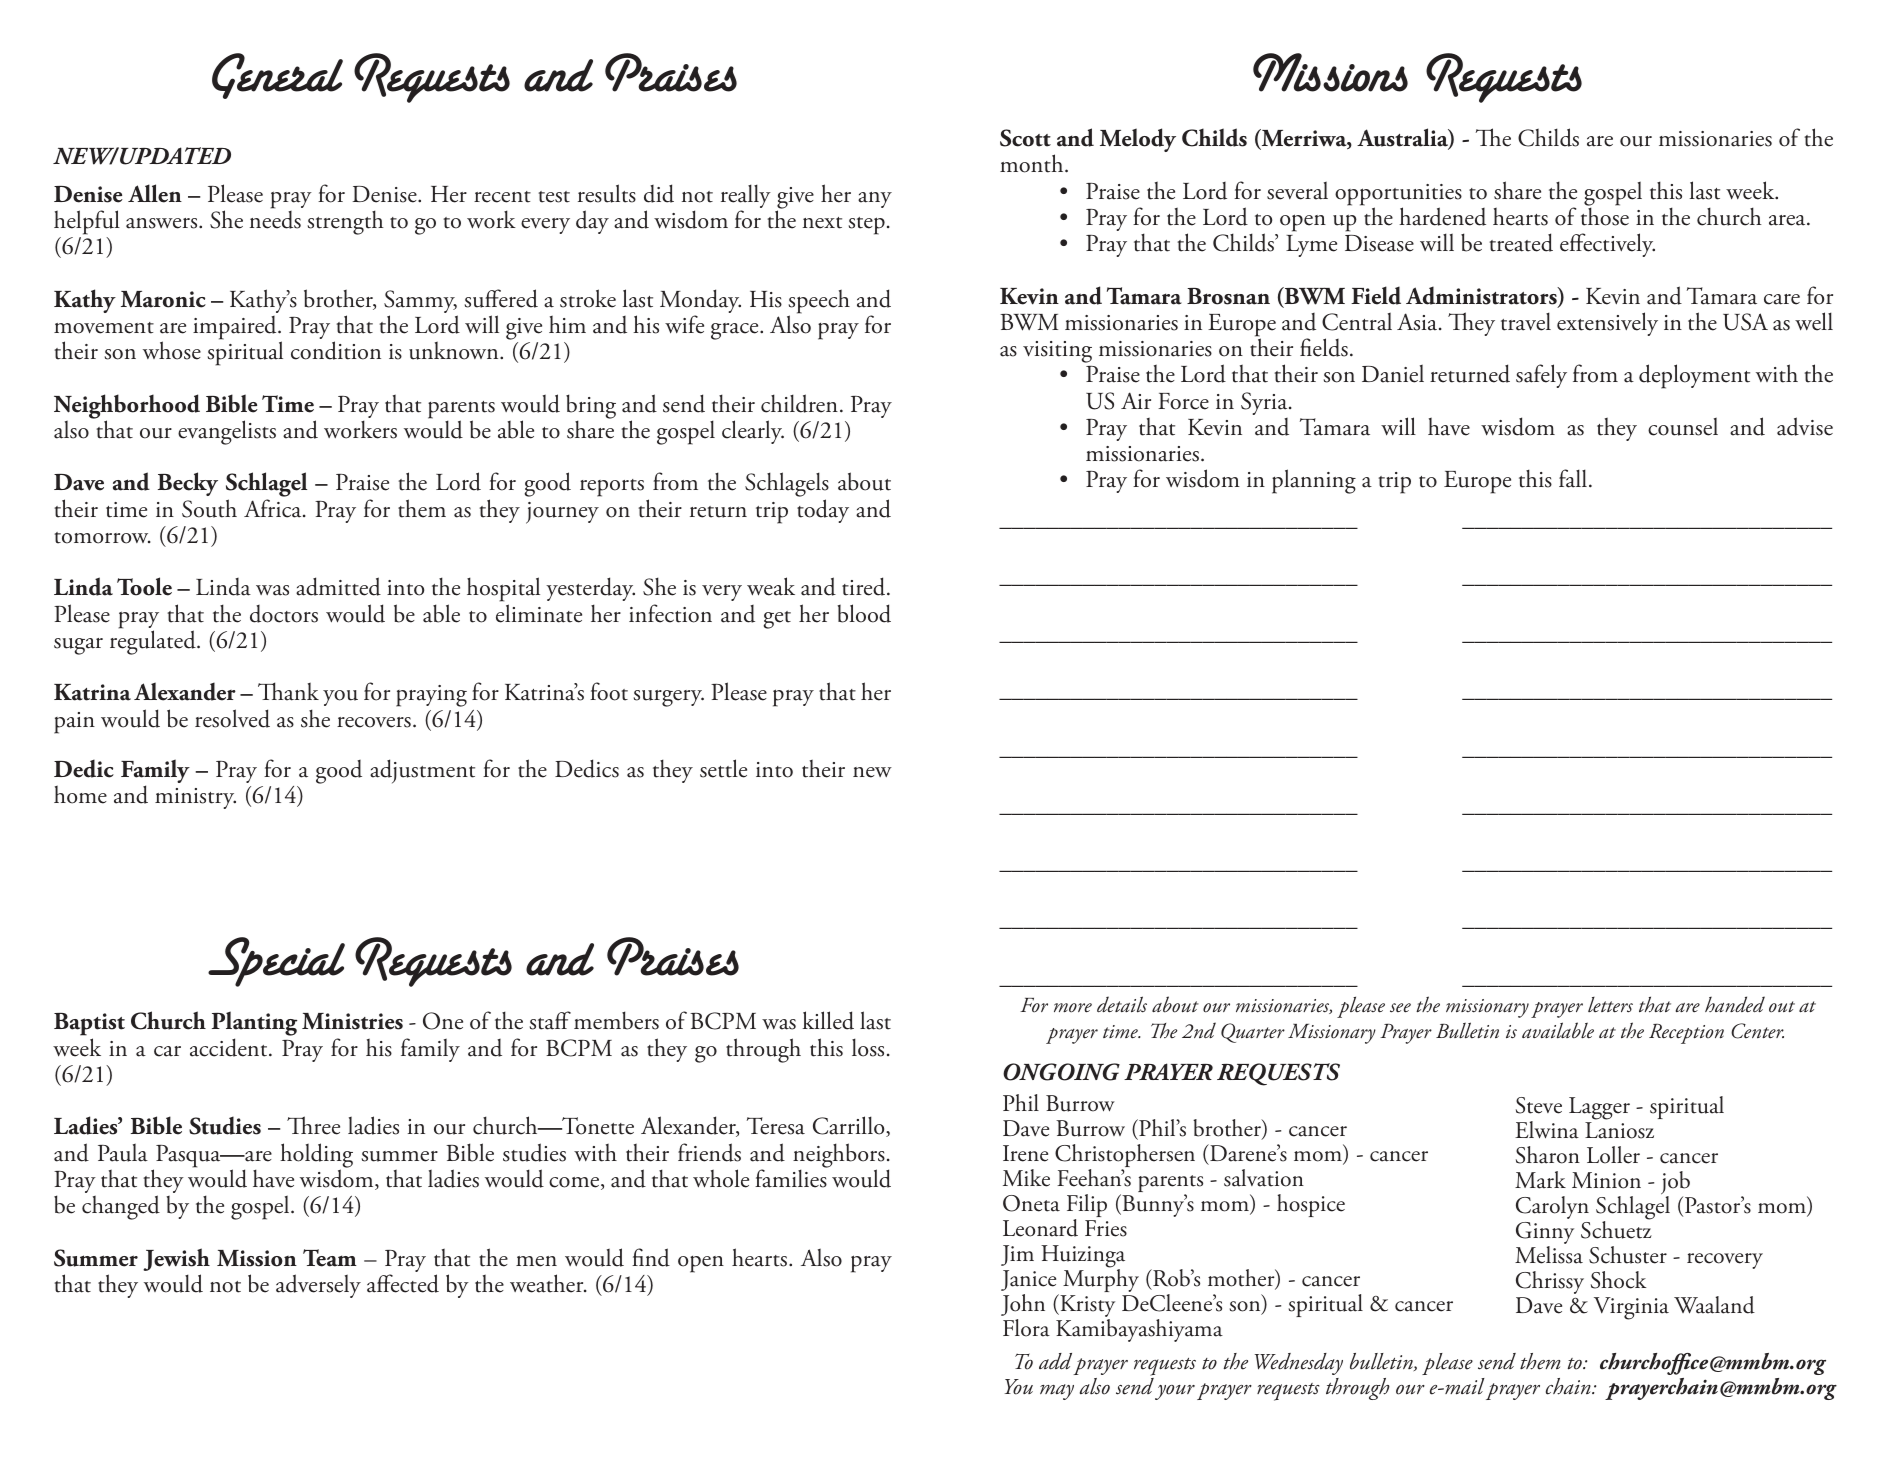 Image resolution: width=1890 pixels, height=1460 pixels. Describe the element at coordinates (195, 798) in the screenshot. I see `ministry` at that location.
